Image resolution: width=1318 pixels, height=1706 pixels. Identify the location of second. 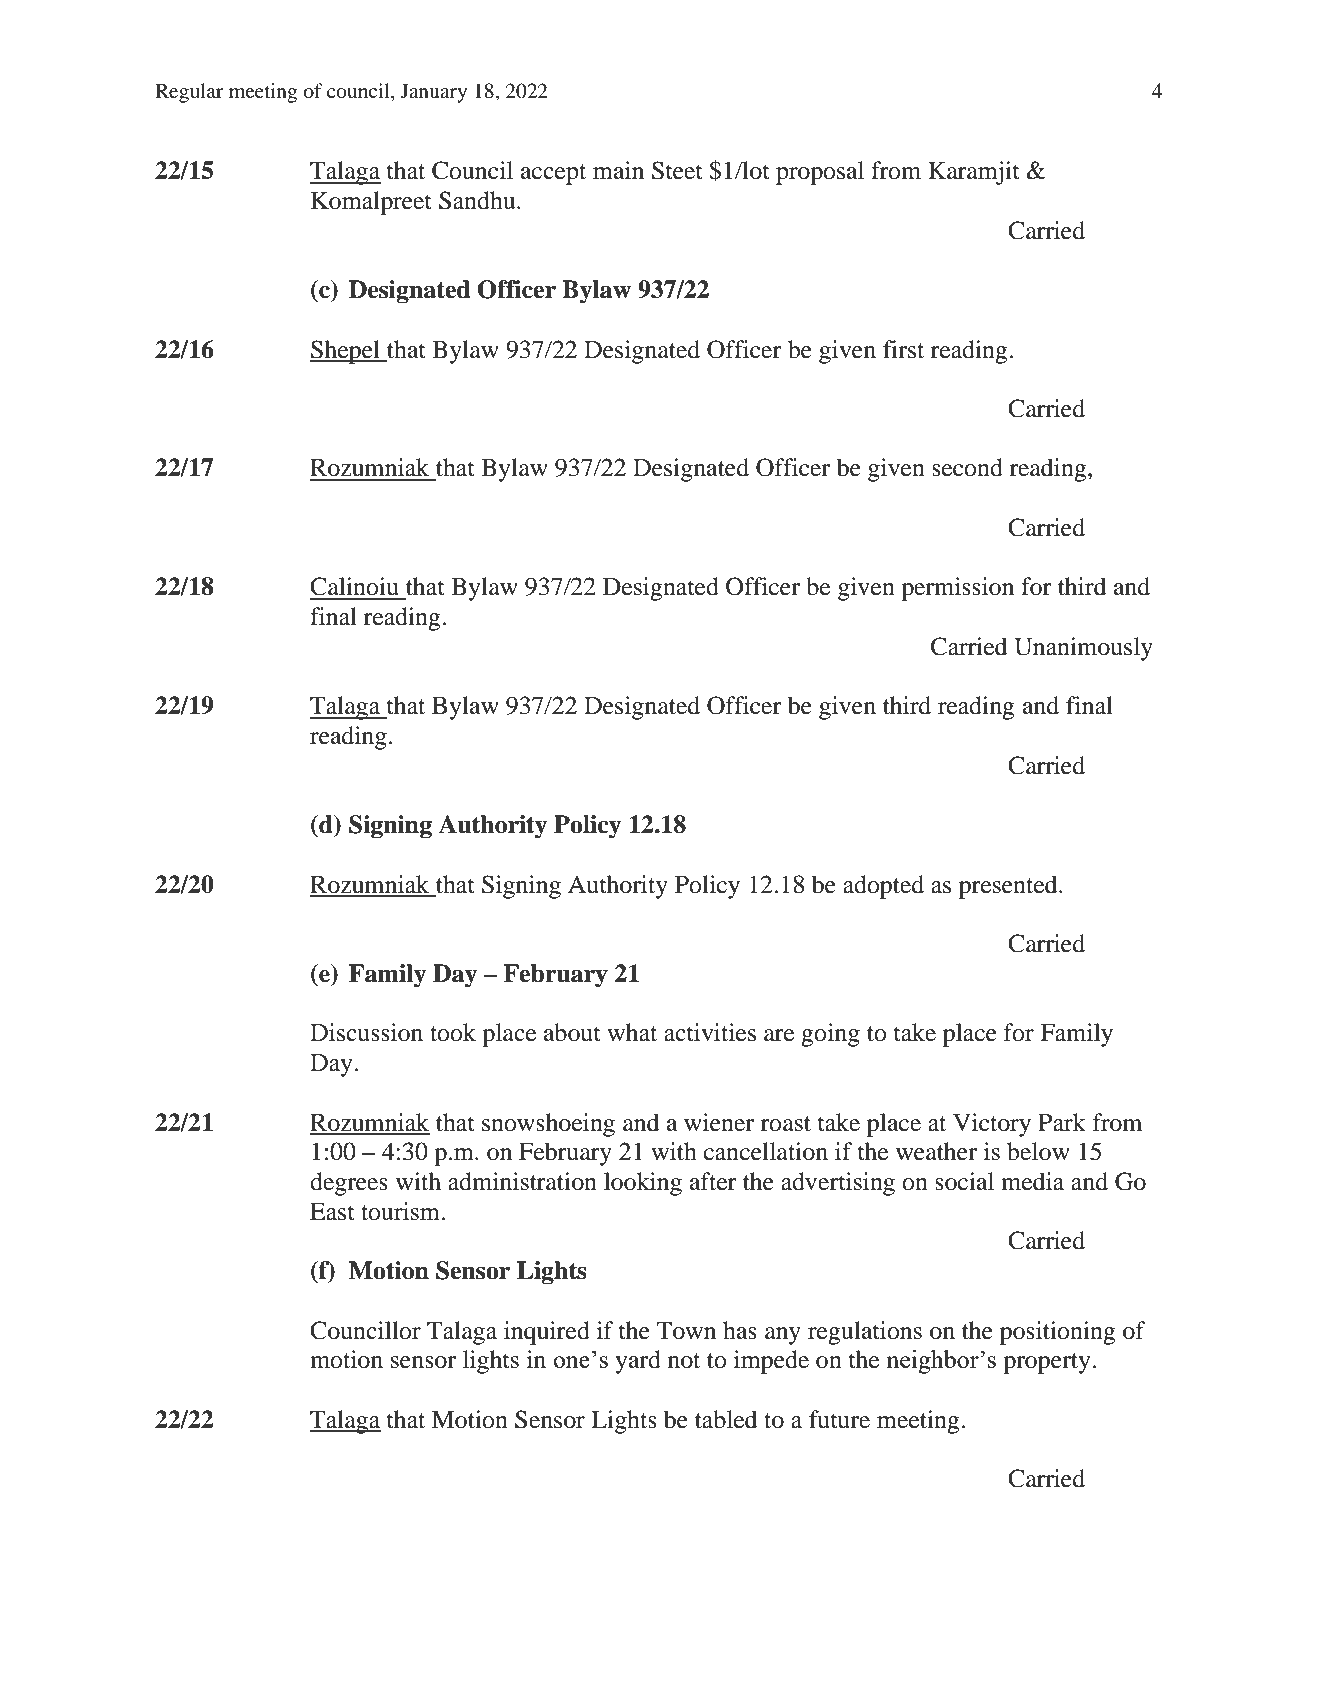
(967, 467).
